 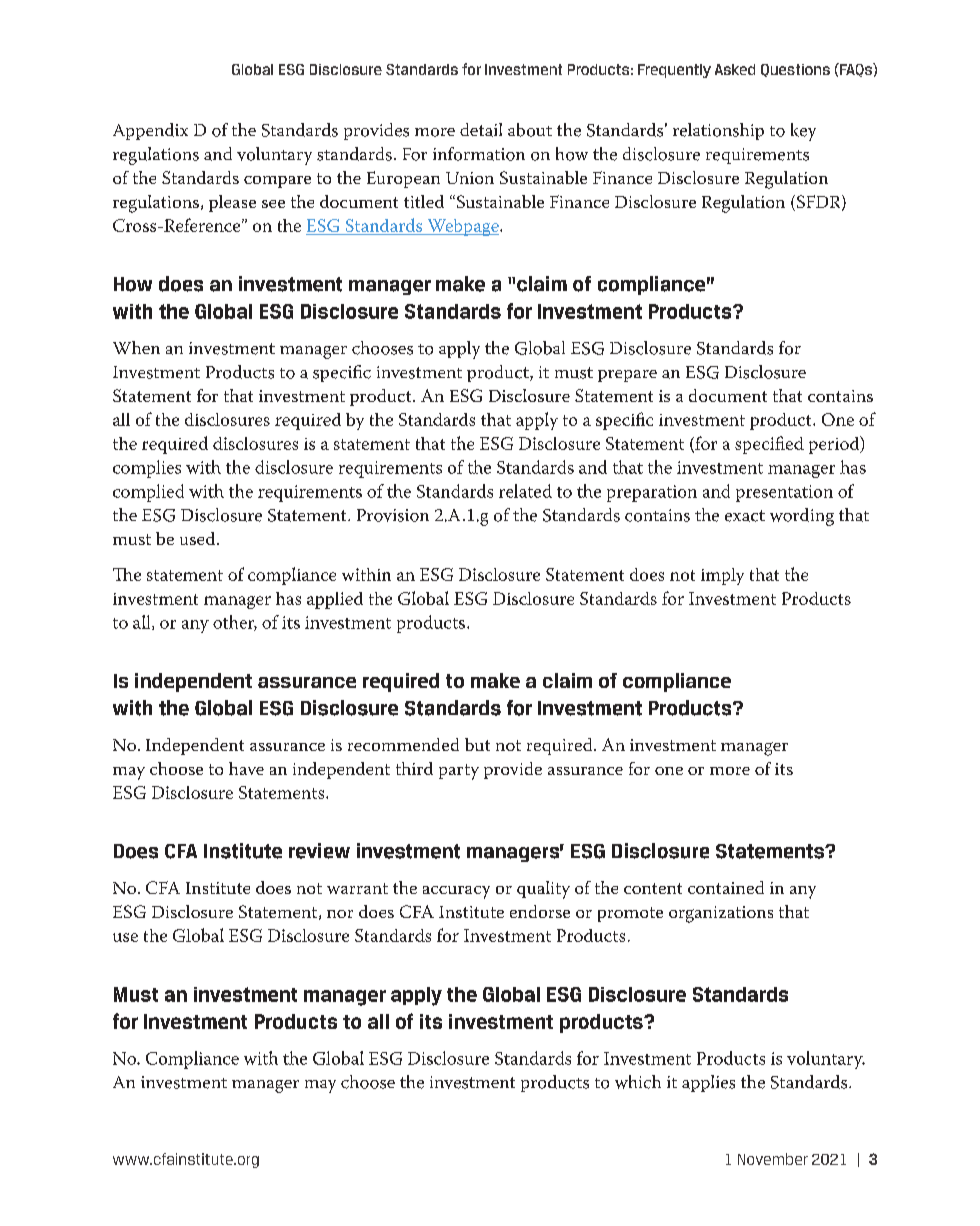 What do you see at coordinates (721, 914) in the screenshot?
I see `organizations` at bounding box center [721, 914].
